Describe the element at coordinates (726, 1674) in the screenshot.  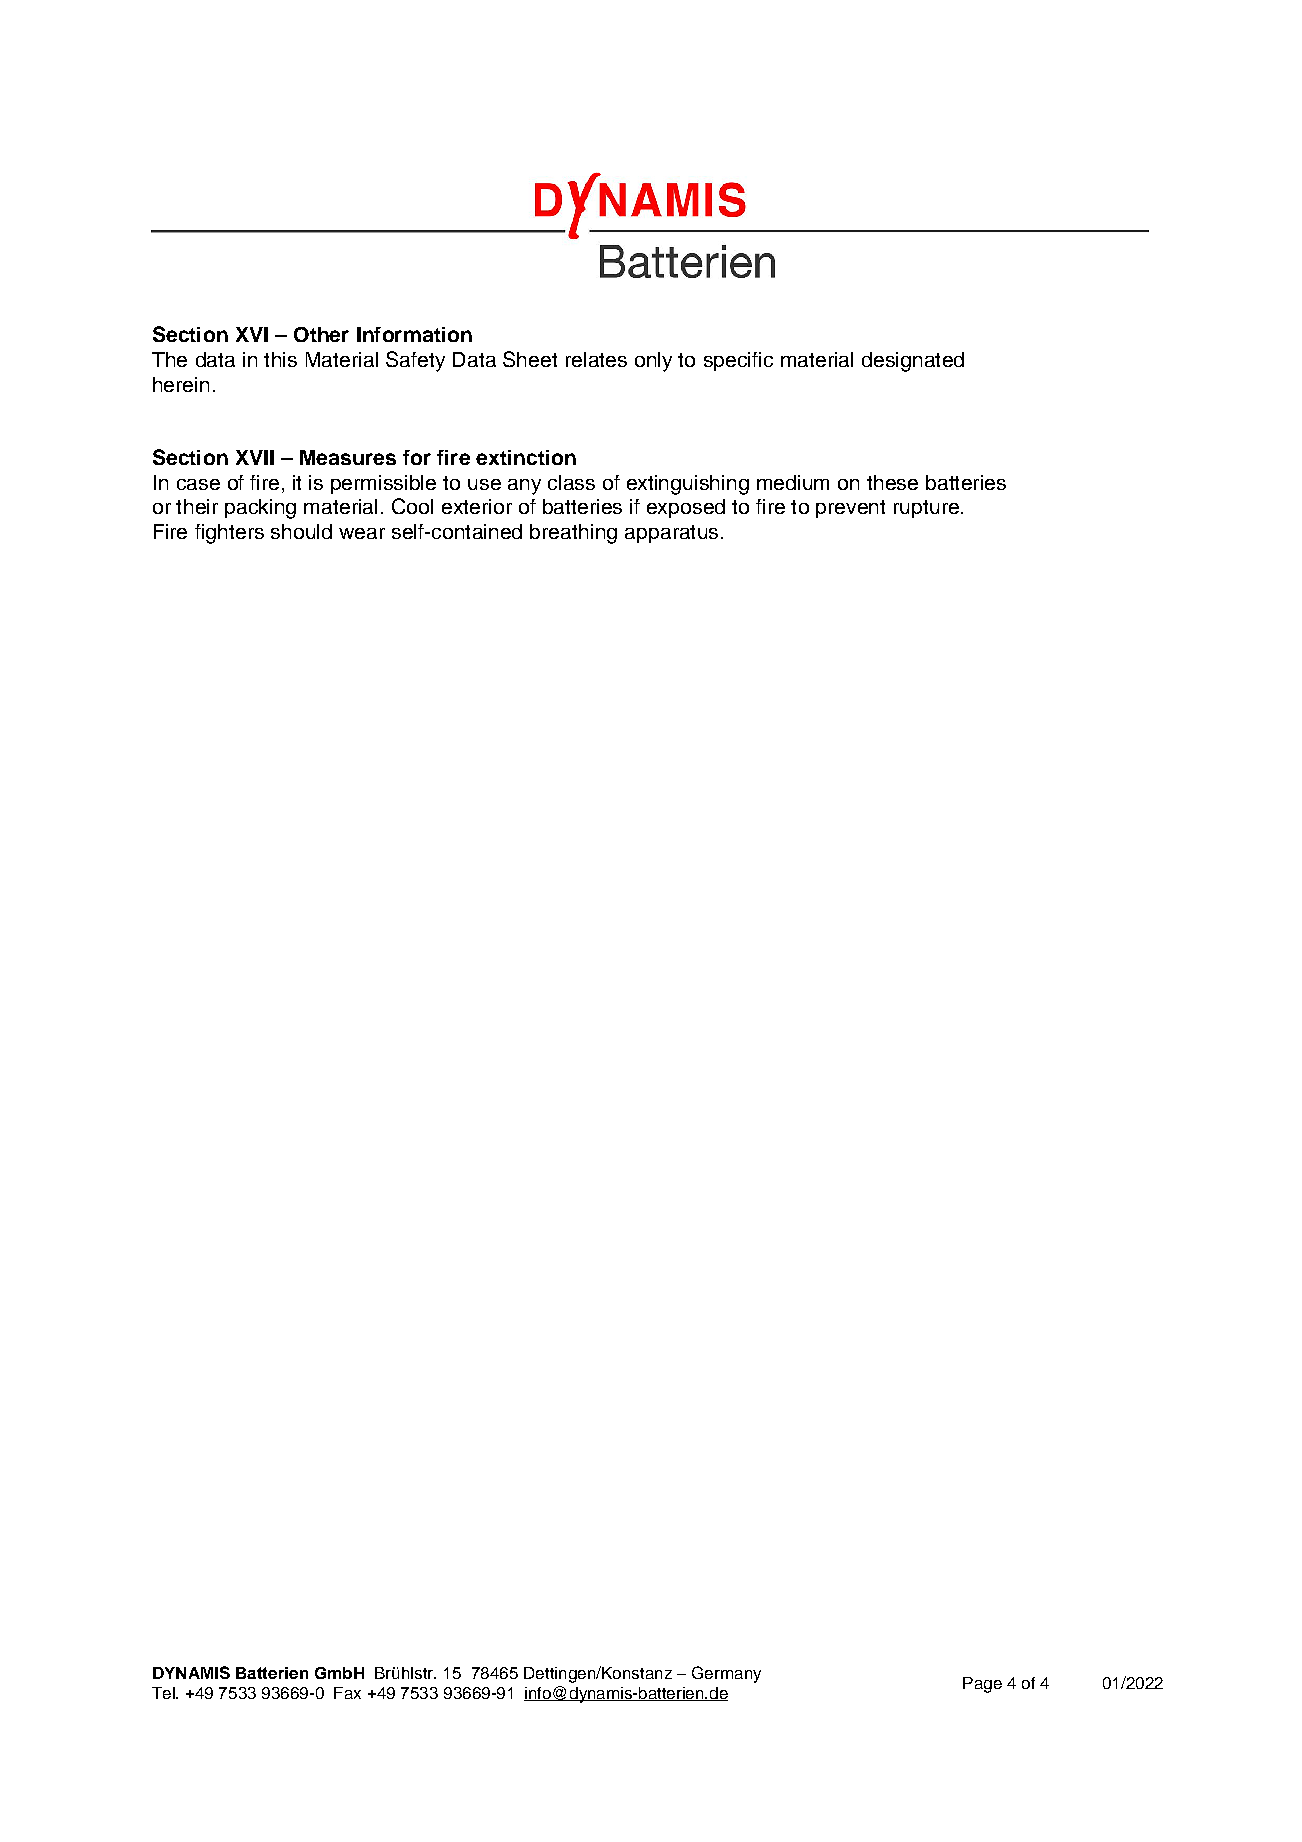
I see `Germany` at that location.
